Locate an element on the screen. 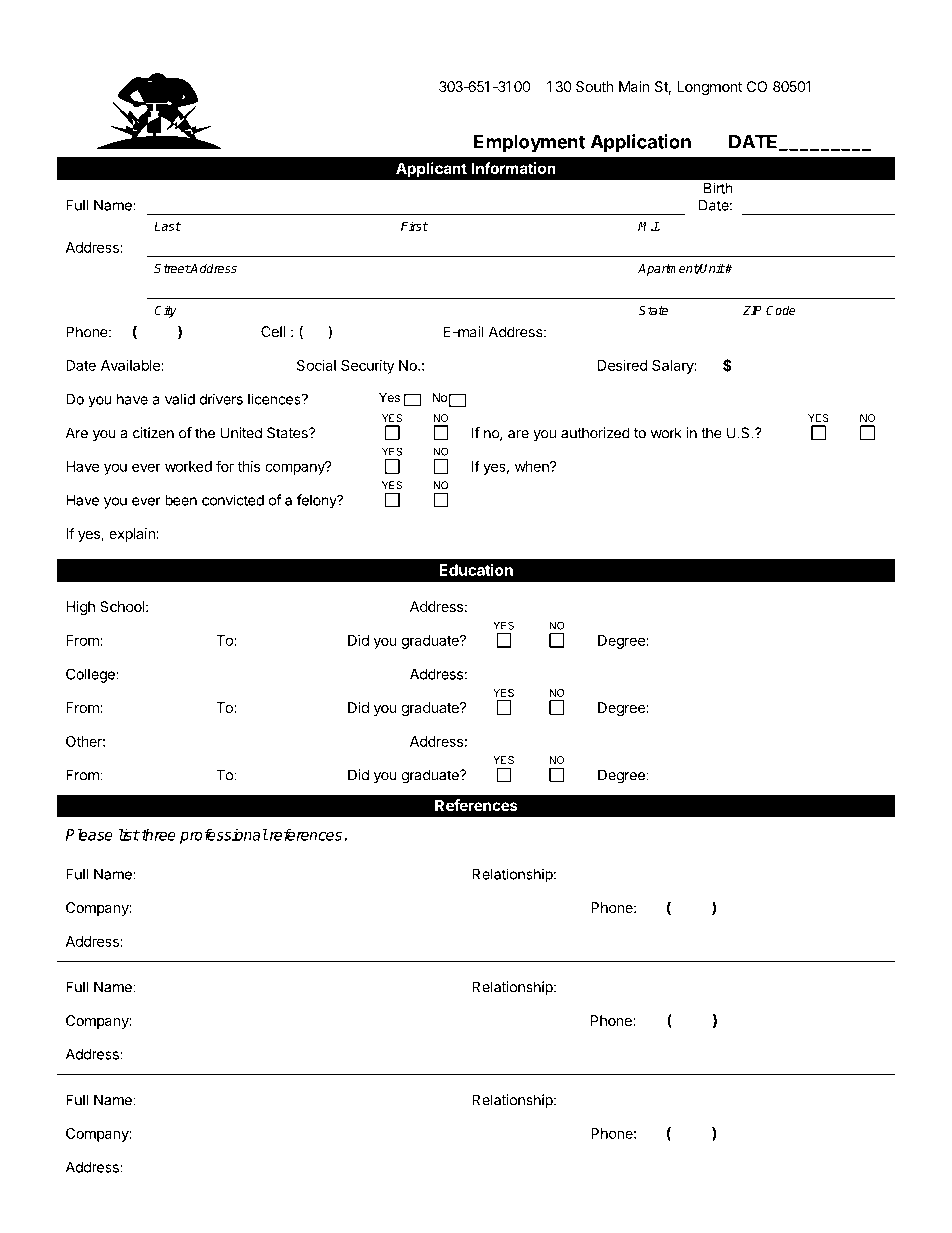  professional is located at coordinates (224, 836).
